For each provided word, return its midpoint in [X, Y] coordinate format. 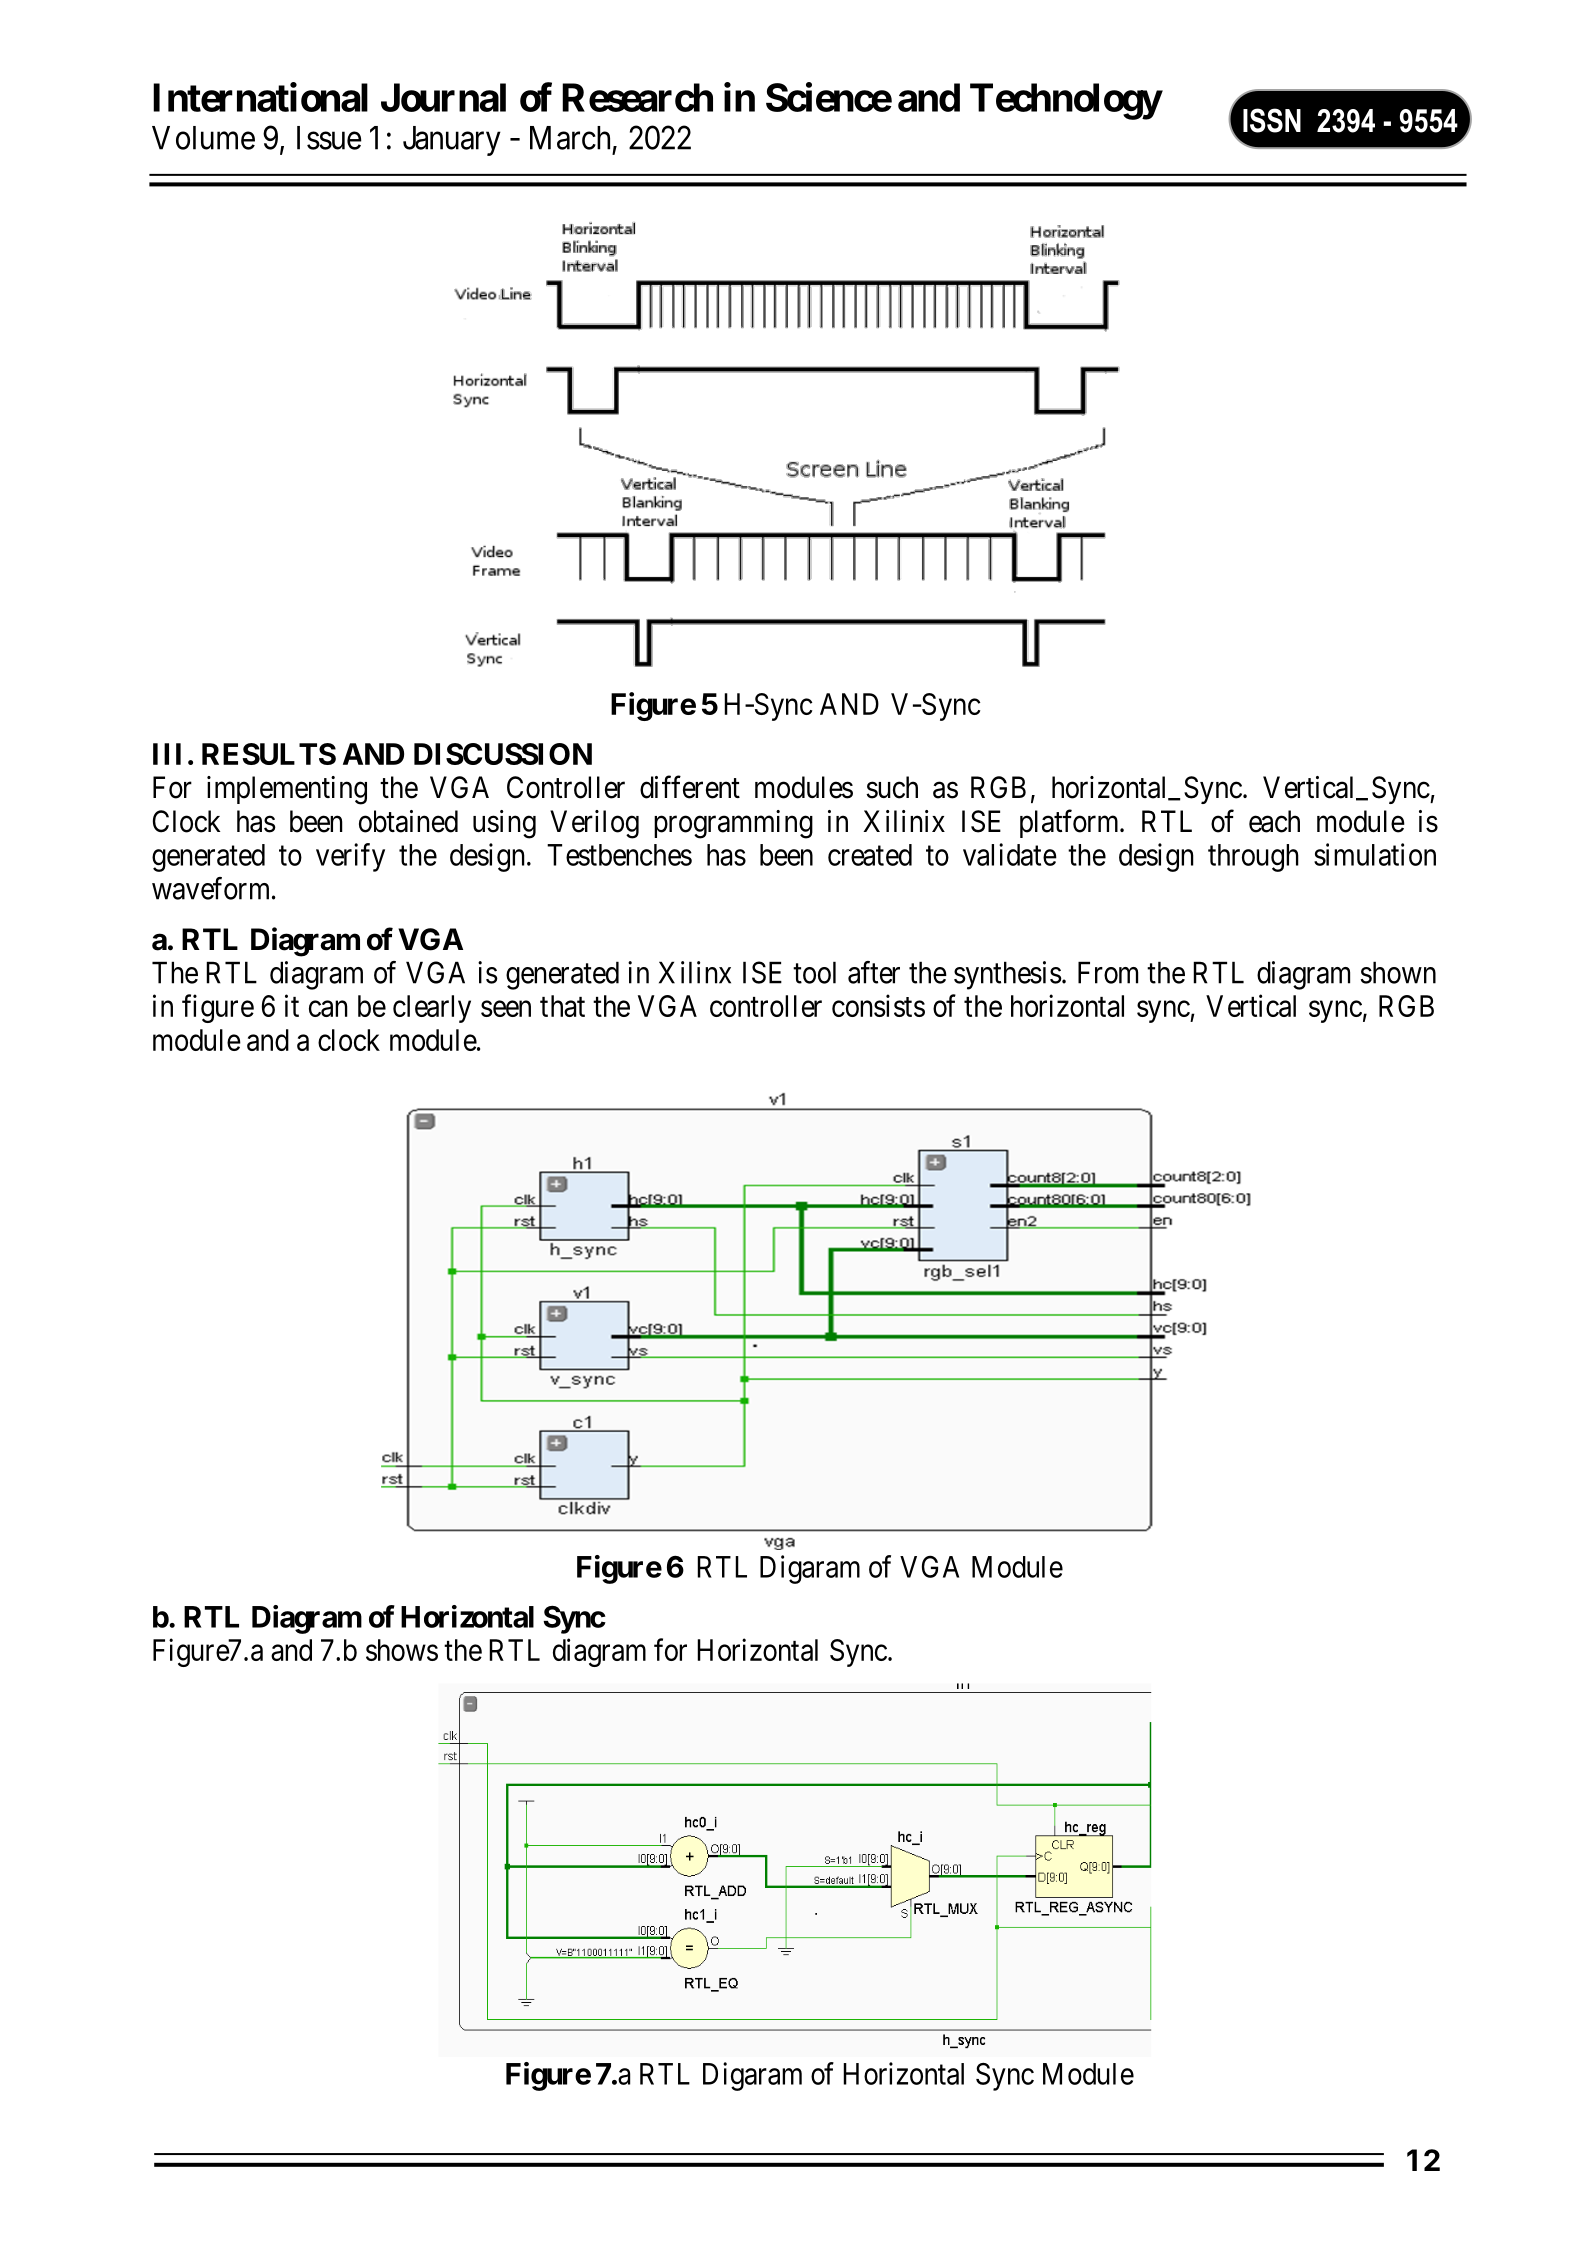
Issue [329, 138]
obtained [408, 821]
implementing [287, 790]
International [260, 97]
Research [637, 97]
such [892, 787]
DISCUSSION [503, 754]
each [1274, 821]
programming [733, 824]
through [1253, 858]
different [690, 787]
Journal [443, 97]
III [167, 754]
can [328, 1009]
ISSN [1272, 120]
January [452, 141]
